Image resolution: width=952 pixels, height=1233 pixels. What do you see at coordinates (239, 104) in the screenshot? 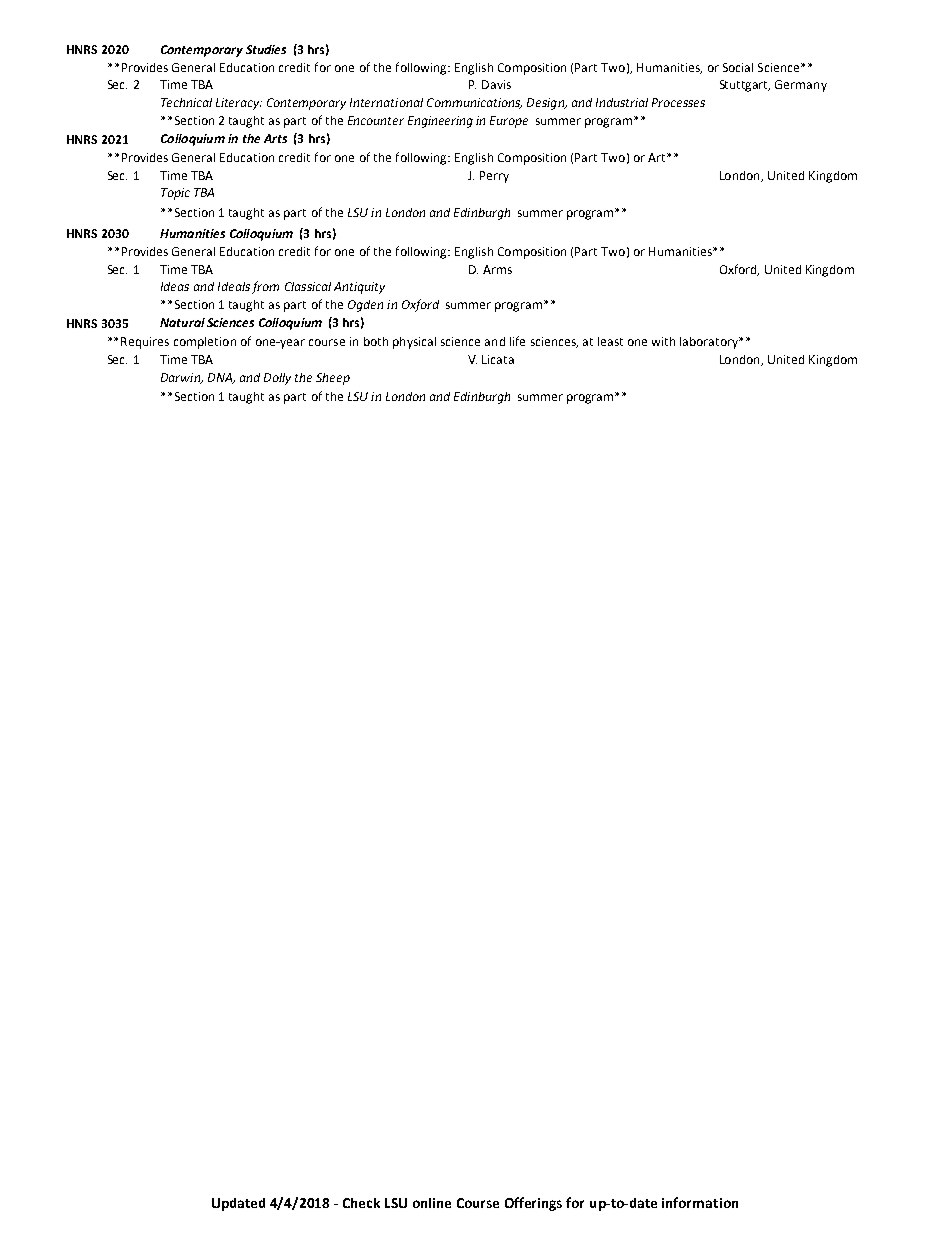
I see `Literacy` at bounding box center [239, 104].
